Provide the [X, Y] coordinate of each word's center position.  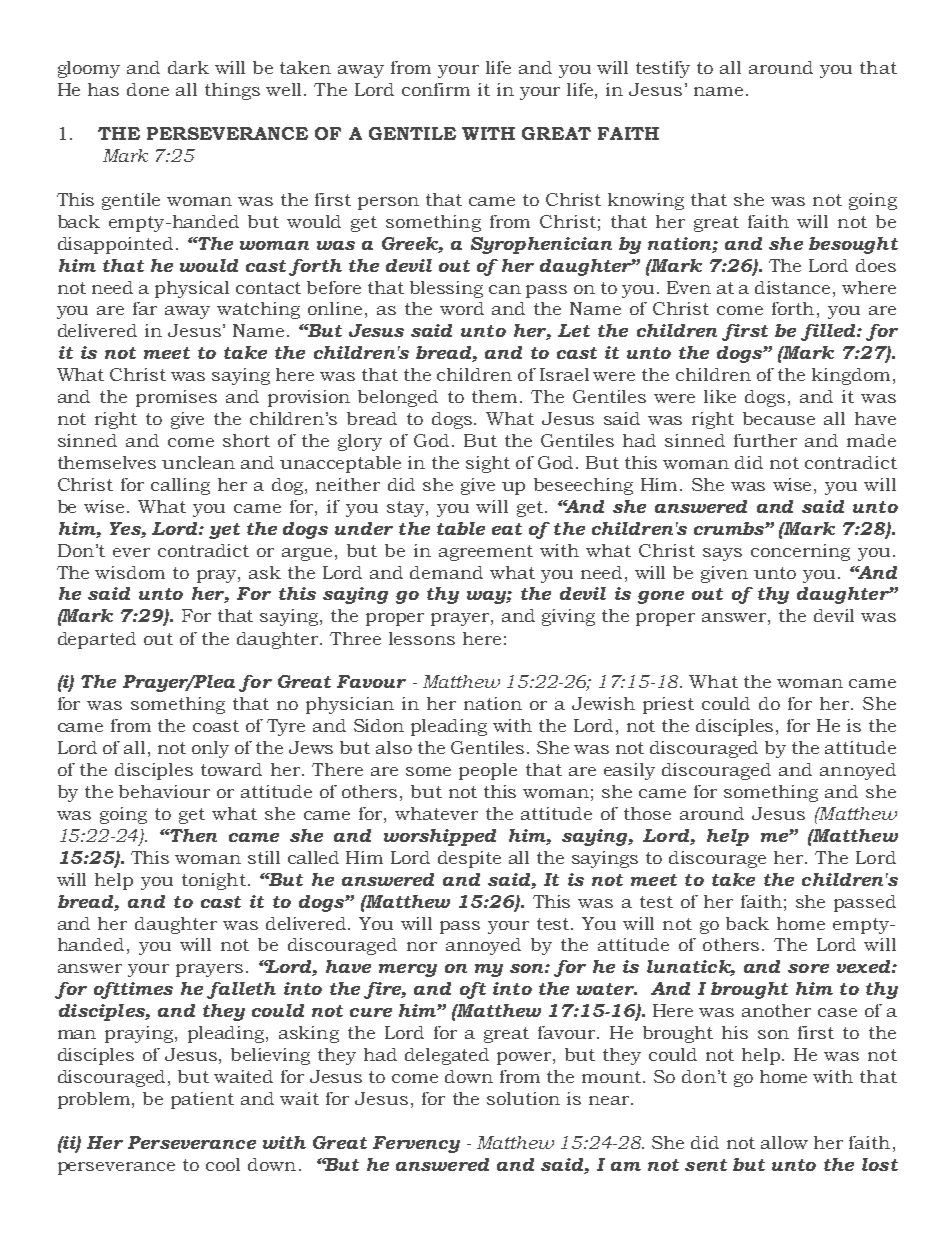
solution [523, 1098]
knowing [646, 201]
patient [202, 1100]
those [647, 813]
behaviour [164, 791]
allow [784, 1142]
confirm [436, 89]
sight [488, 464]
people [488, 771]
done [148, 89]
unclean [198, 462]
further [765, 440]
